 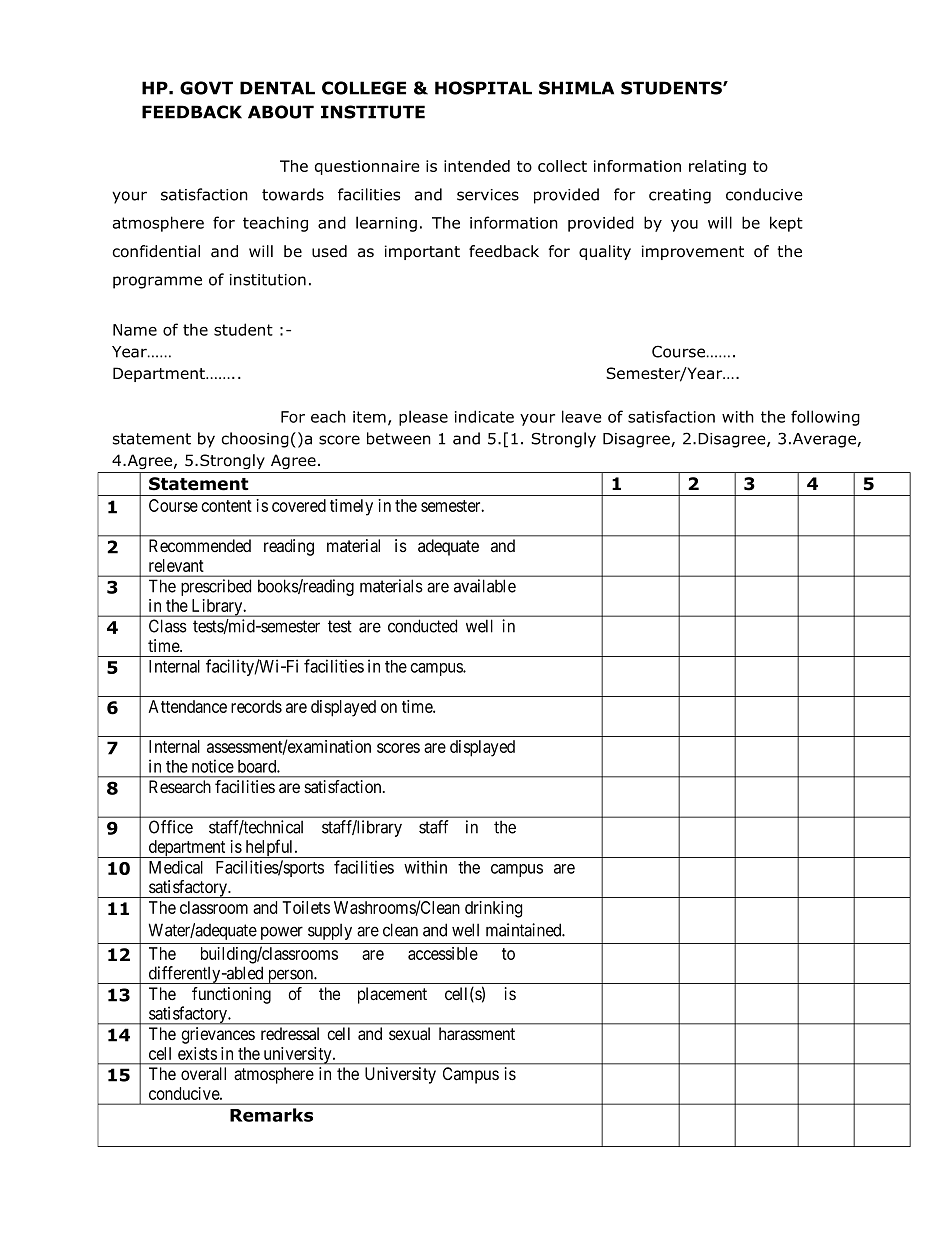 I want to click on harassment, so click(x=477, y=1034).
